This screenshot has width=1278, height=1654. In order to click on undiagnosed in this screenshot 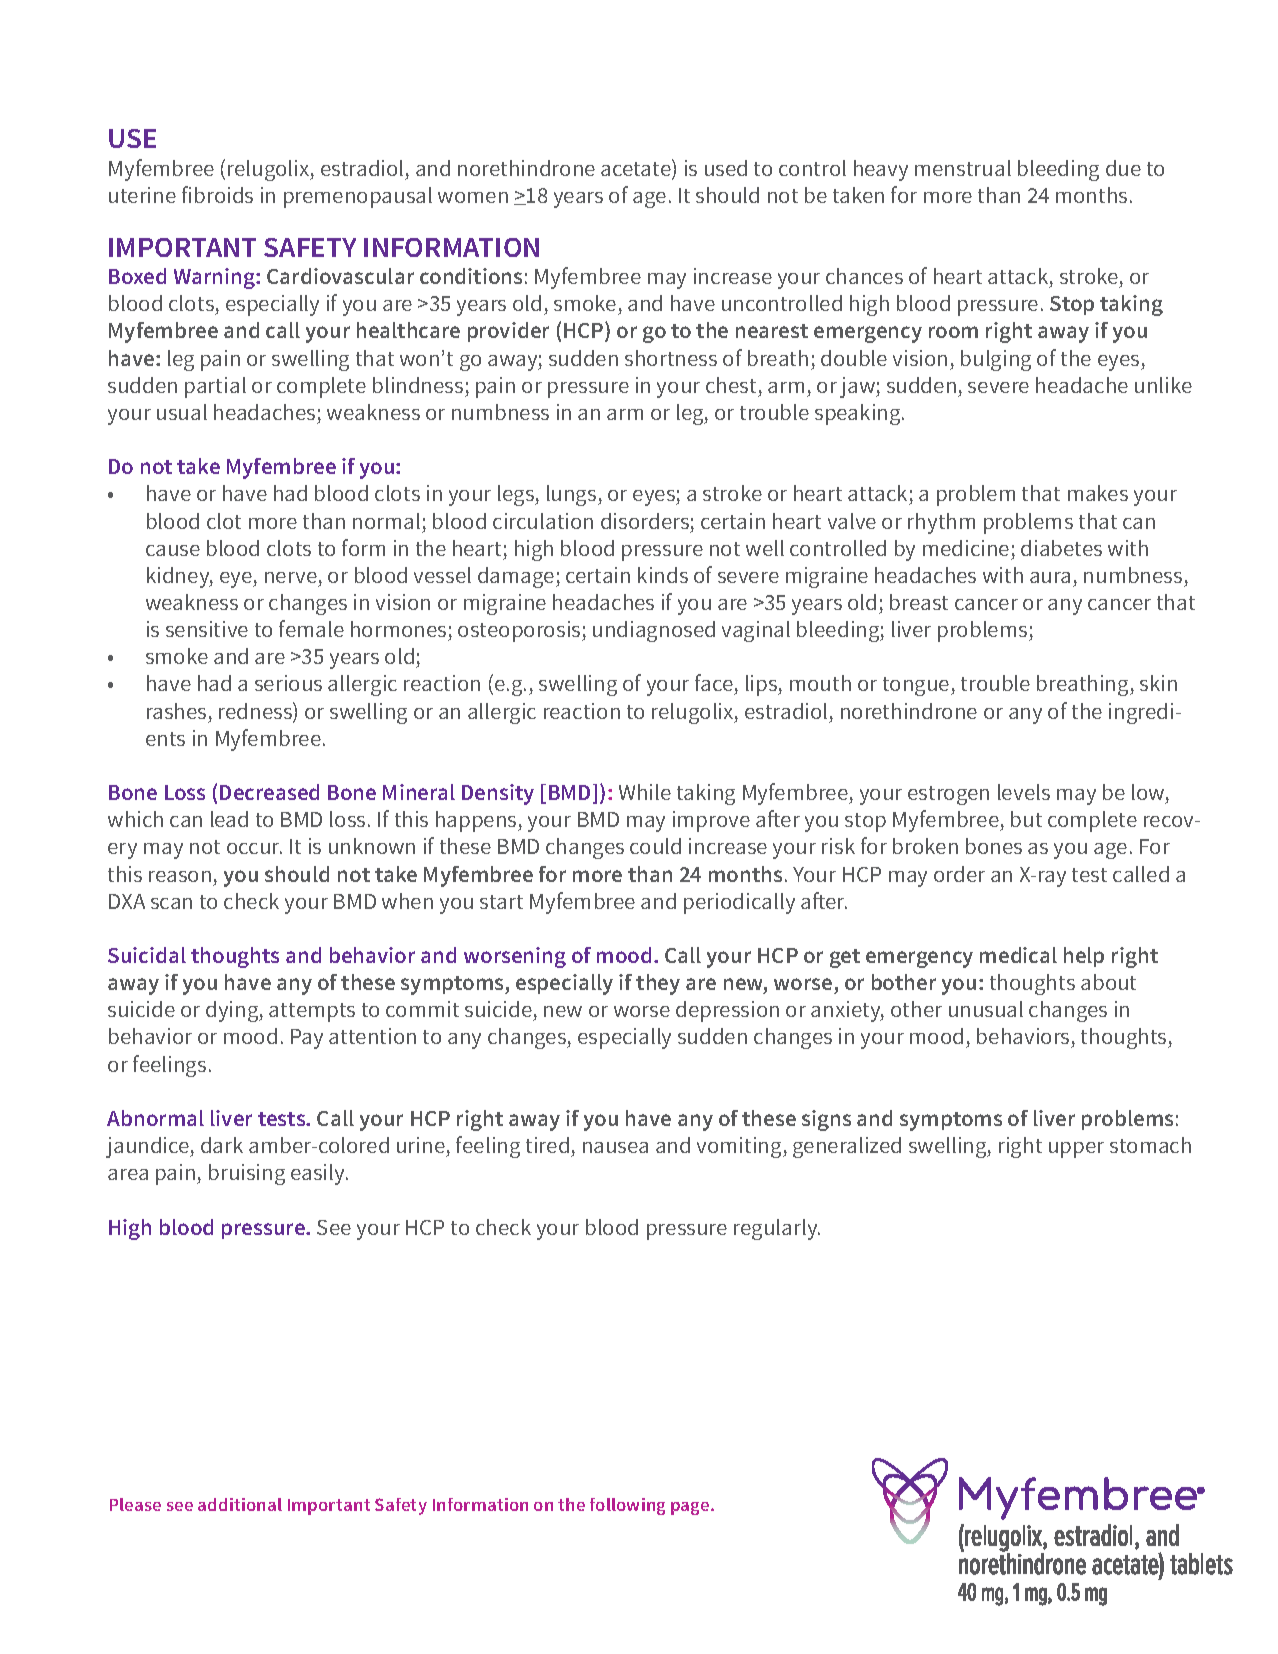, I will do `click(654, 631)`.
